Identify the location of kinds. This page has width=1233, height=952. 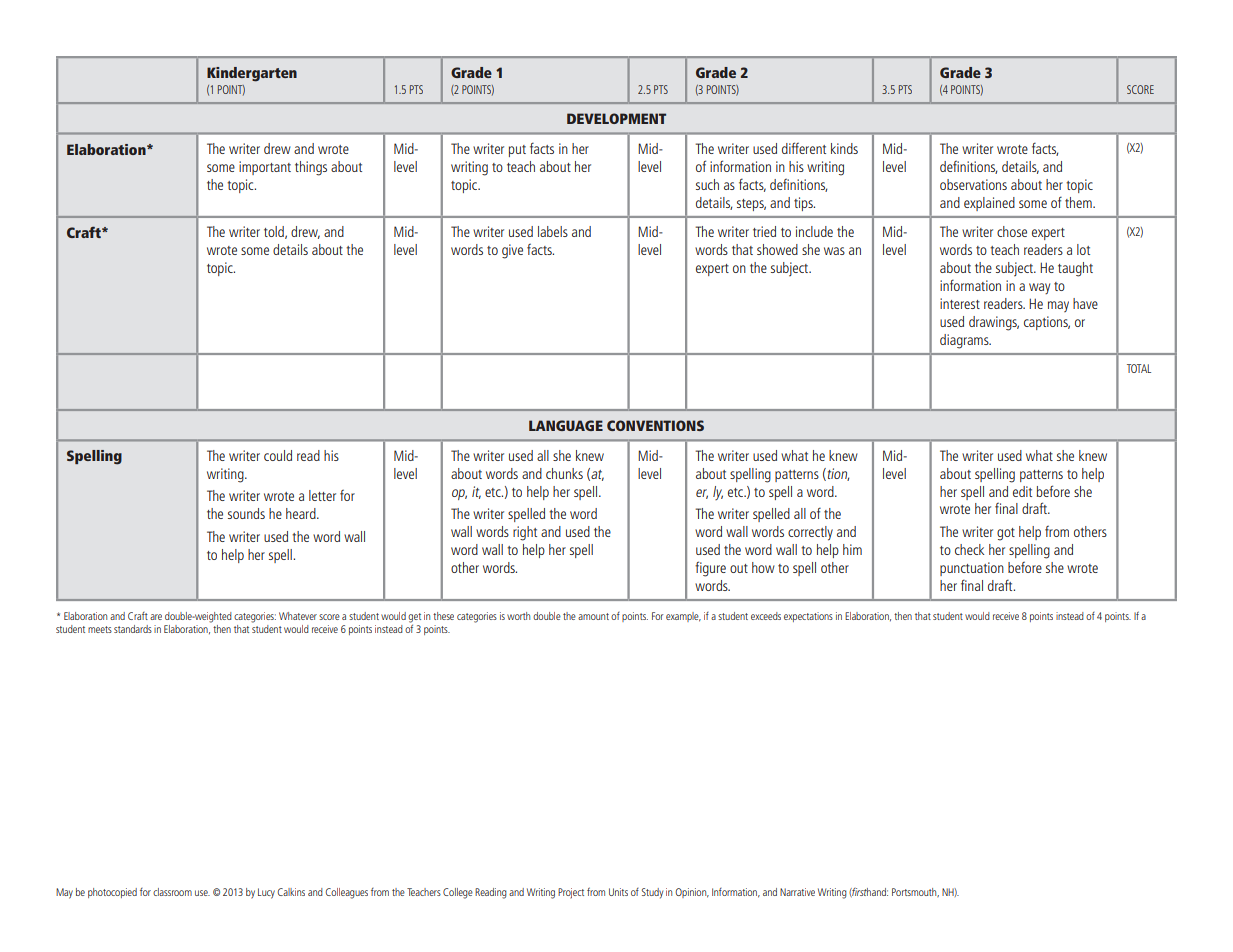
(844, 148).
